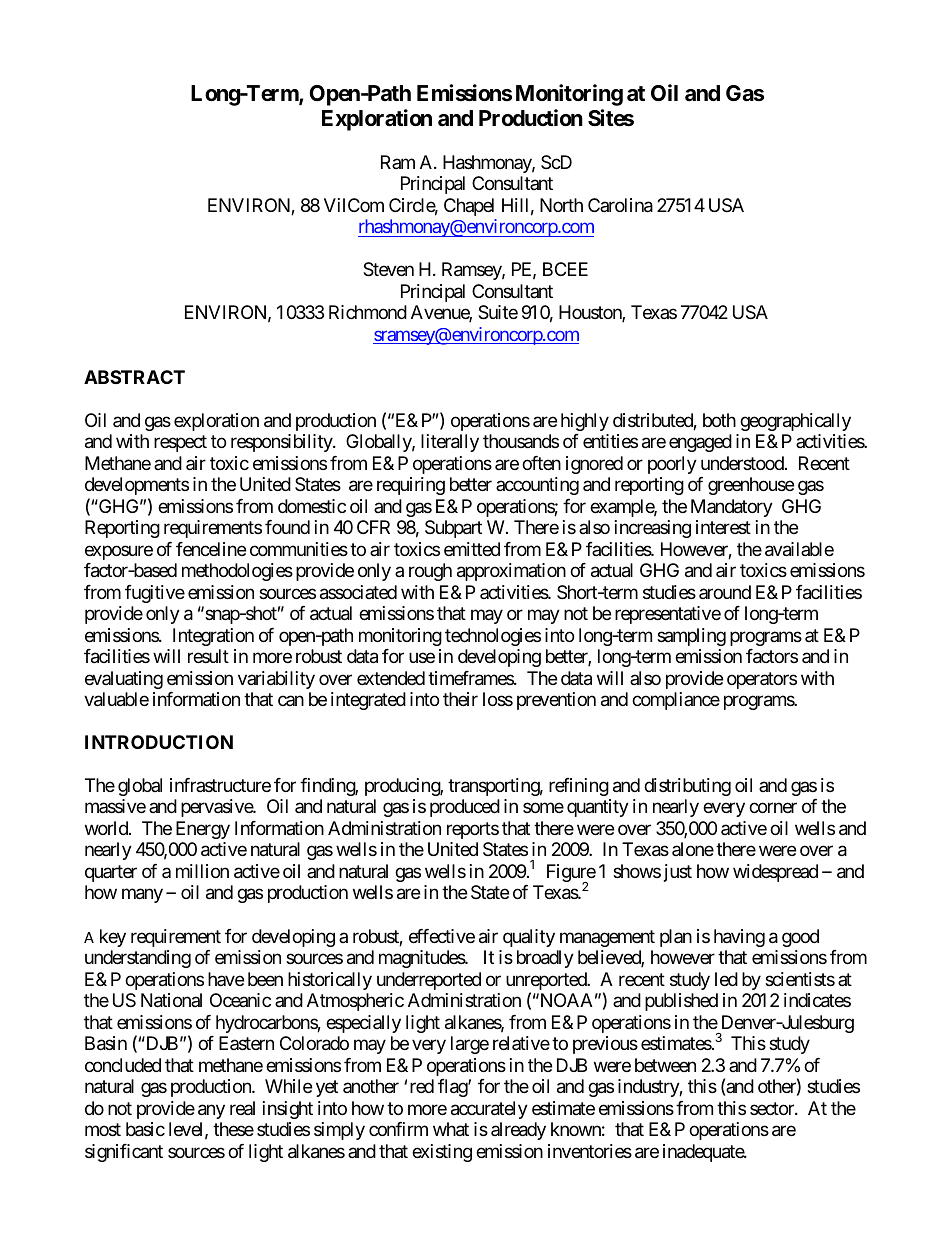 Image resolution: width=952 pixels, height=1233 pixels. What do you see at coordinates (203, 830) in the image?
I see `Energy` at bounding box center [203, 830].
